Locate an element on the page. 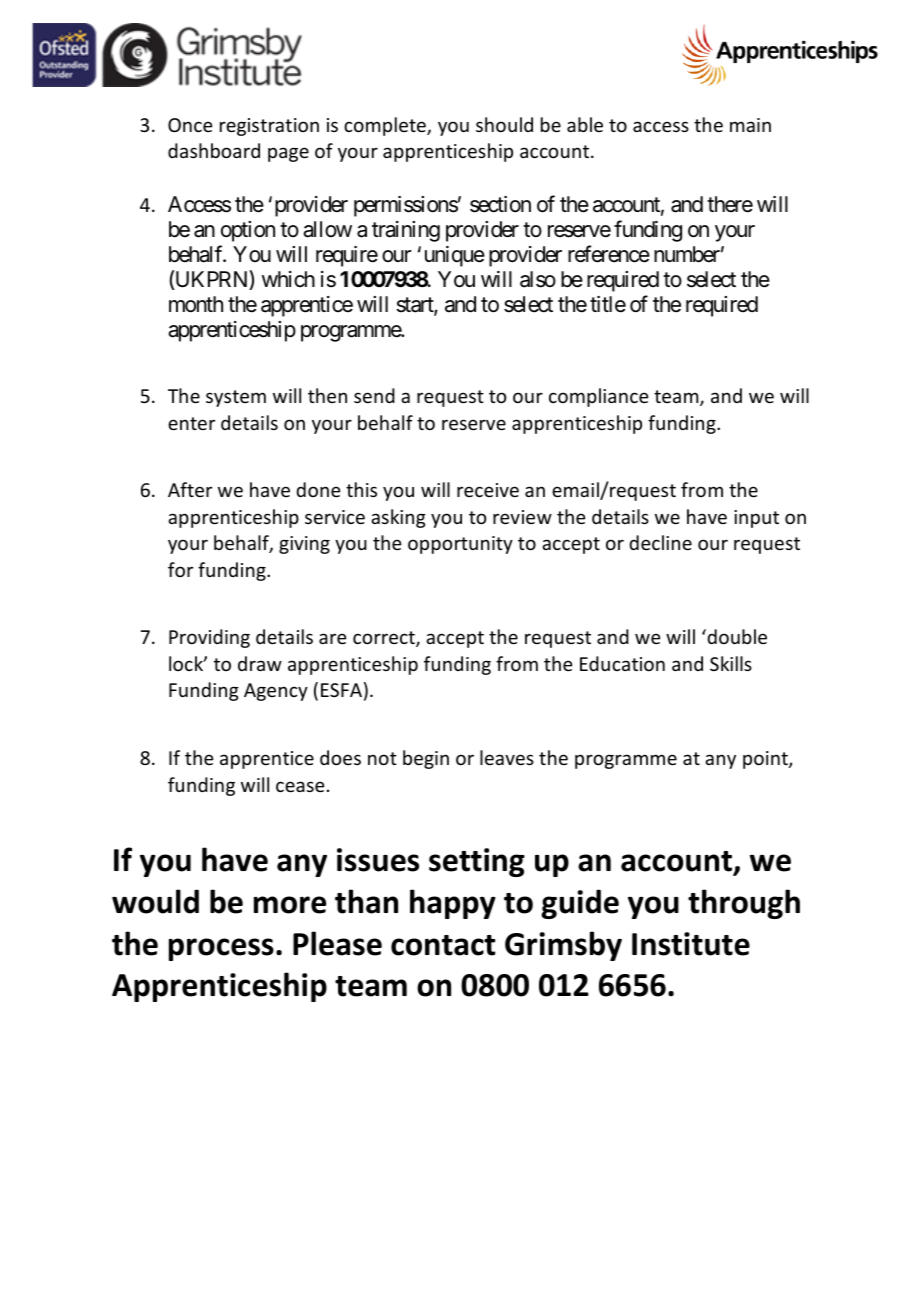 This document has width=924, height=1308. main is located at coordinates (750, 125).
